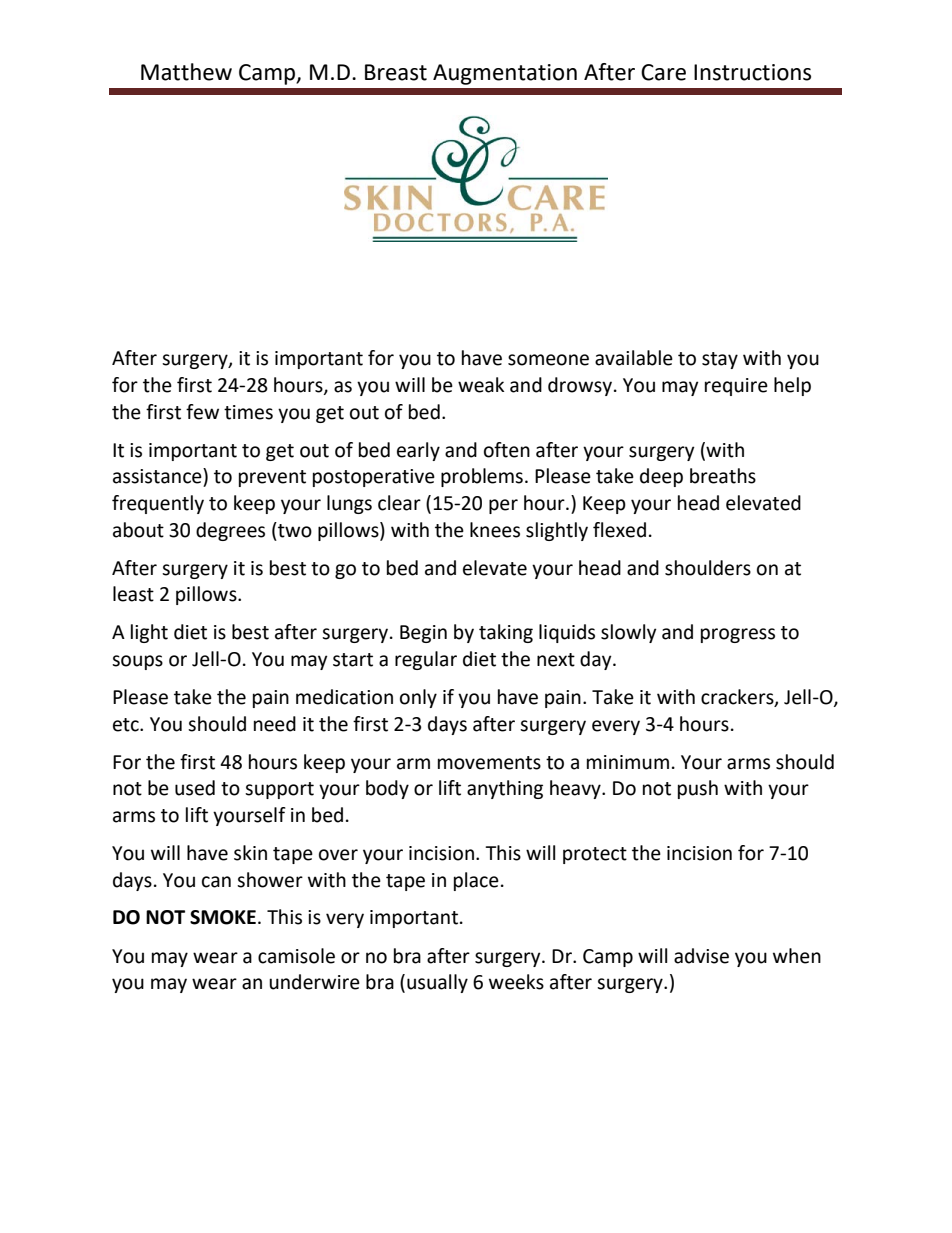  Describe the element at coordinates (186, 72) in the document. I see `Matthew` at that location.
